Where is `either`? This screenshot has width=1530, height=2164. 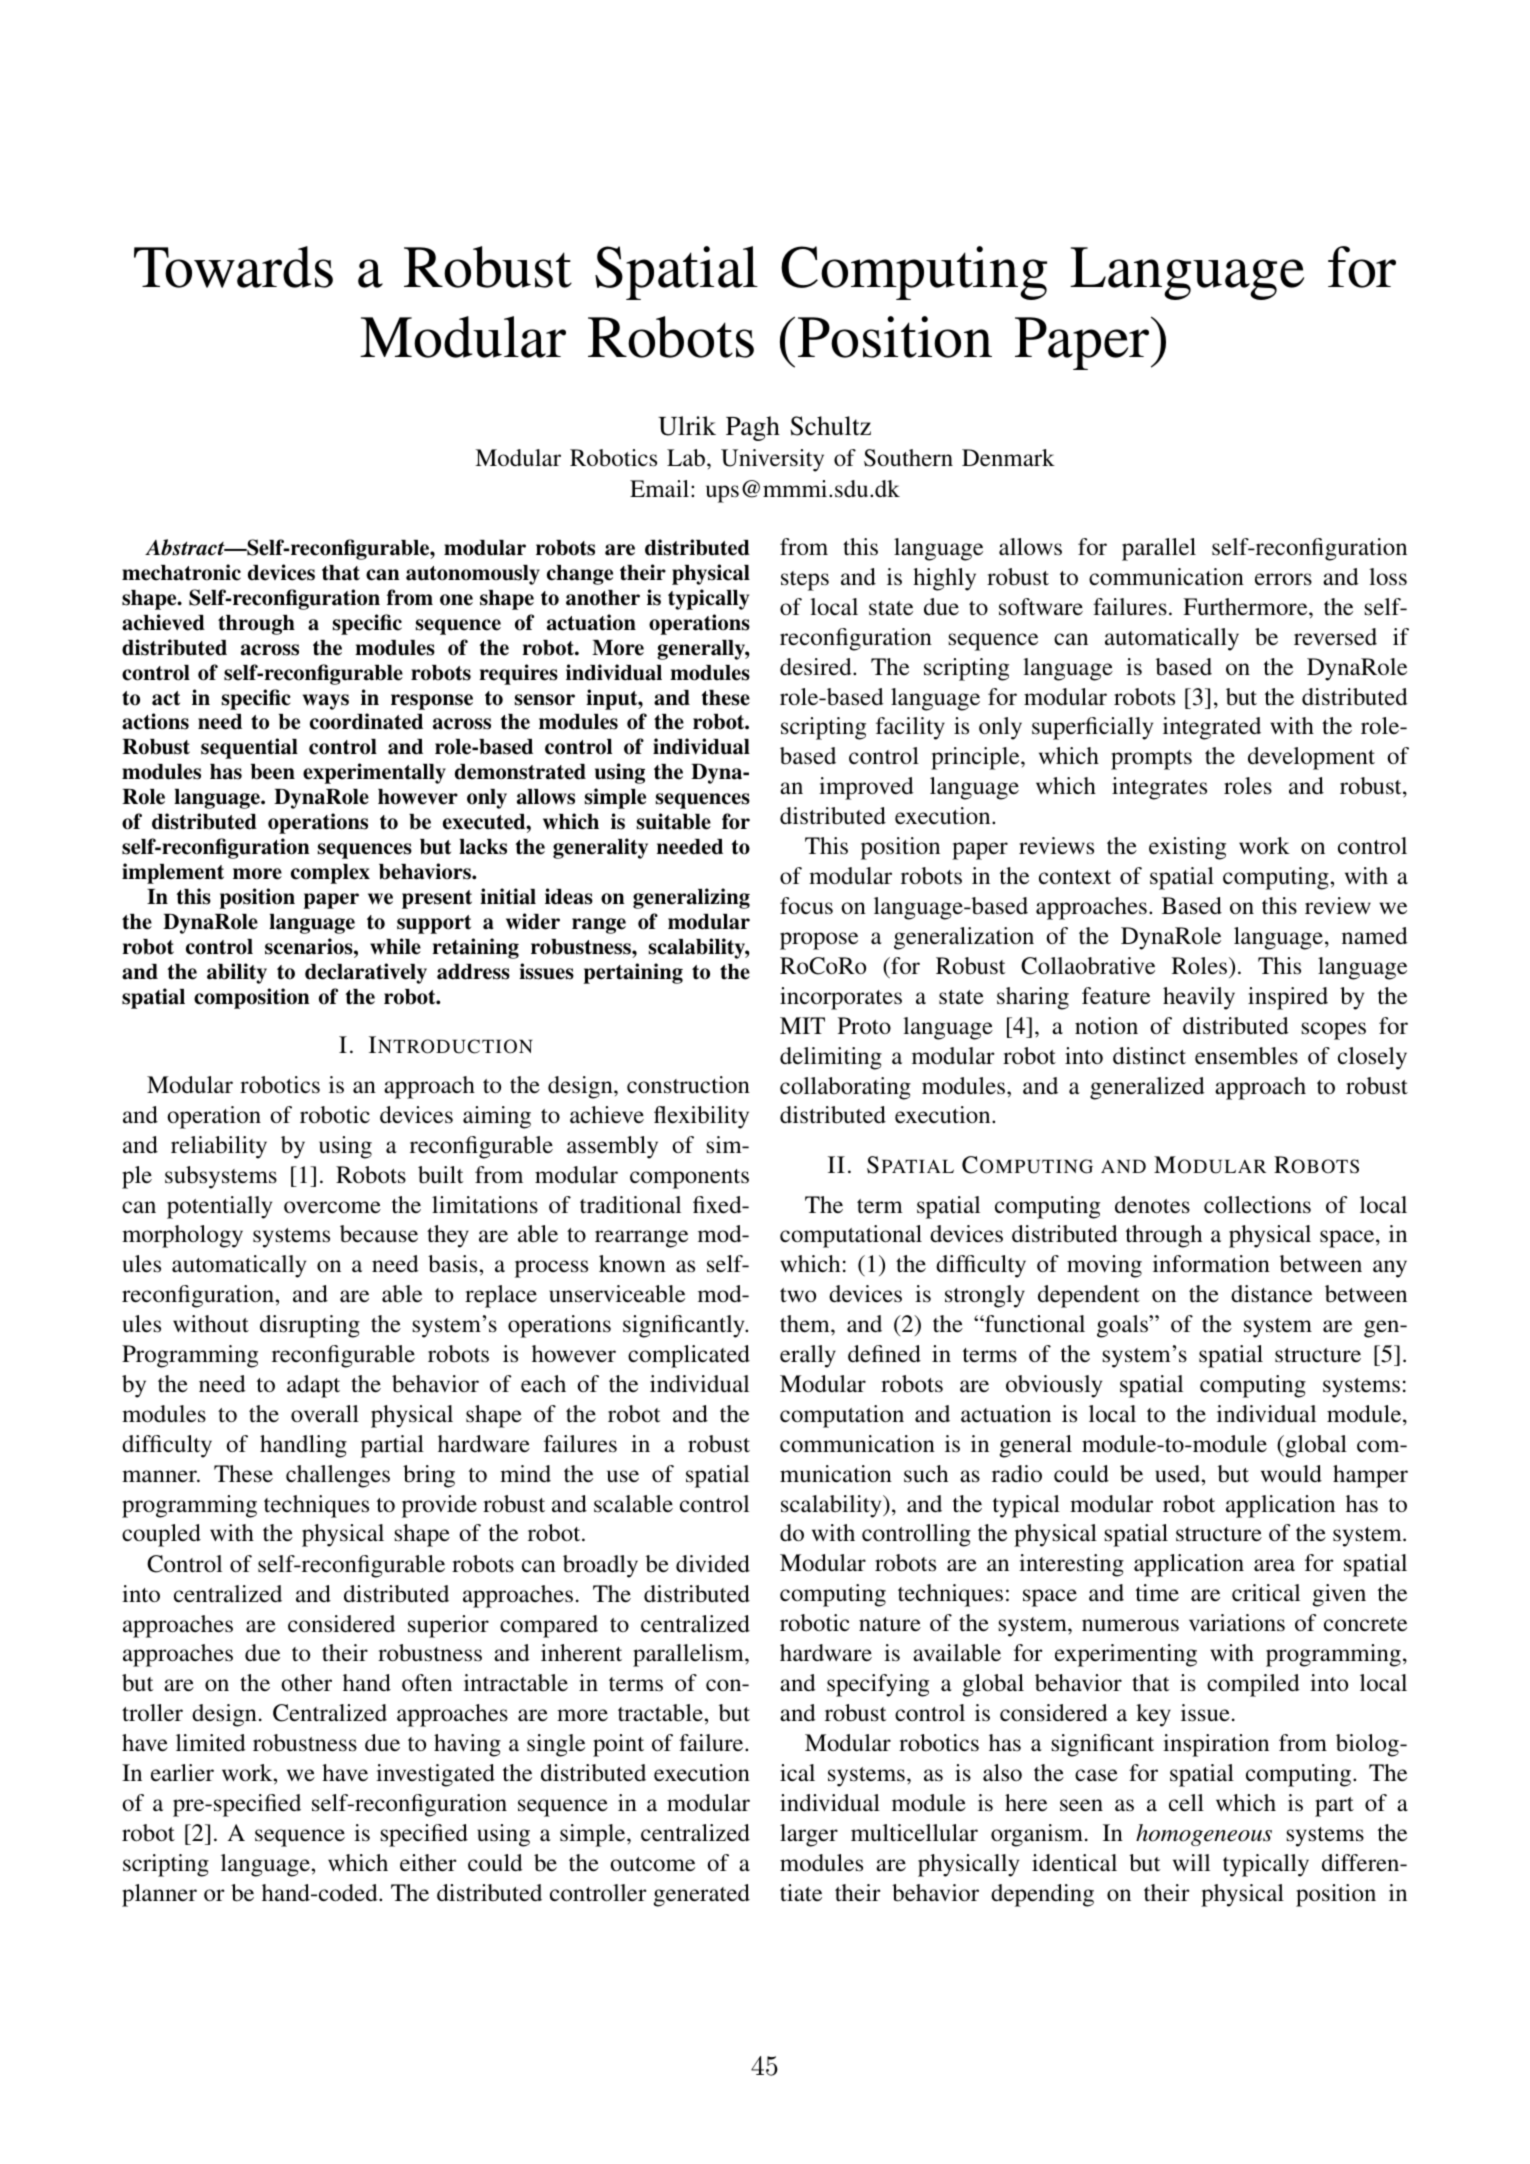 either is located at coordinates (428, 1863).
